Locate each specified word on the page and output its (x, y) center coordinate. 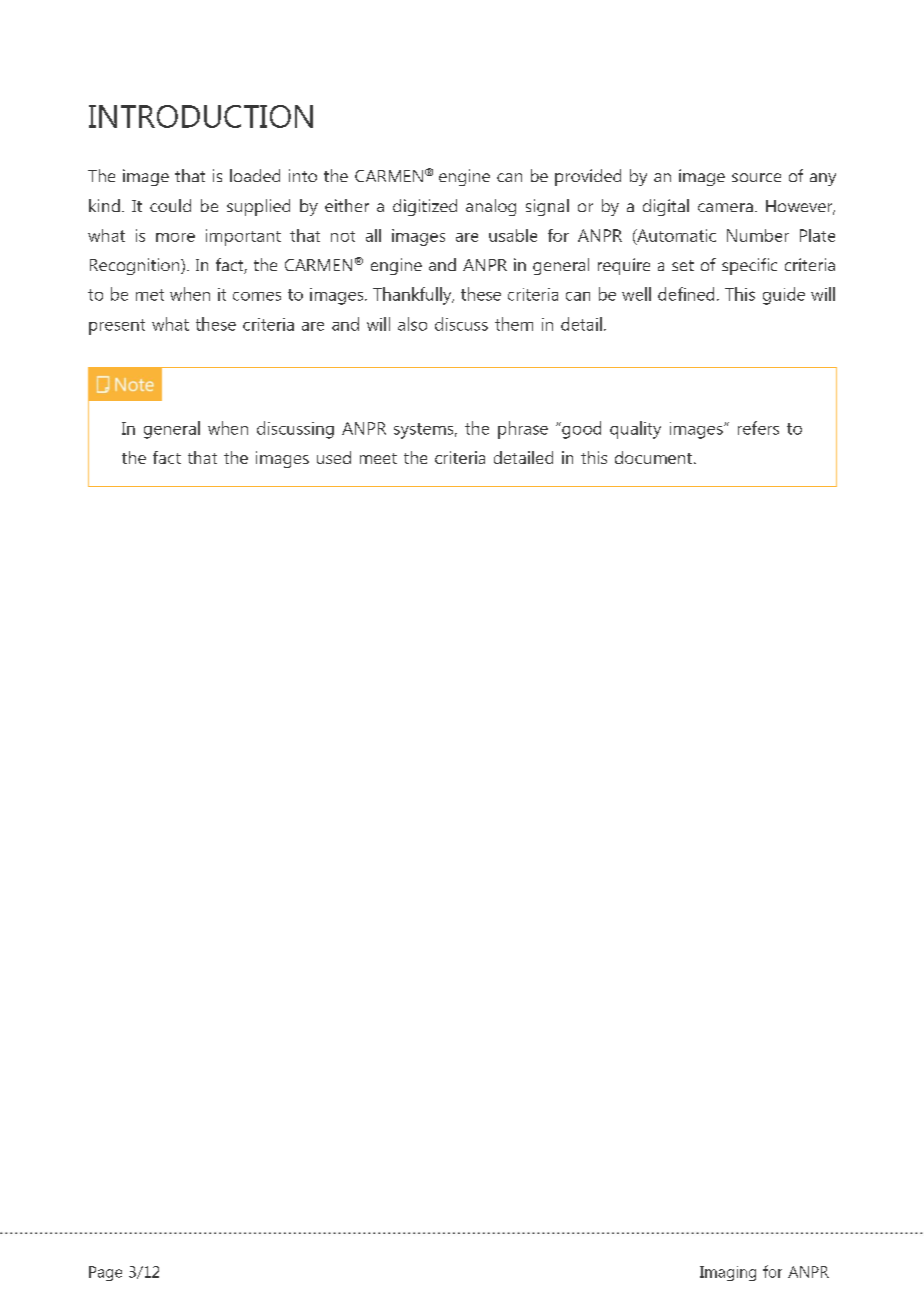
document (655, 457)
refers (758, 428)
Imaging (728, 1273)
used (334, 457)
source (756, 177)
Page (105, 1273)
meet (378, 458)
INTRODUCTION (201, 116)
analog (491, 207)
